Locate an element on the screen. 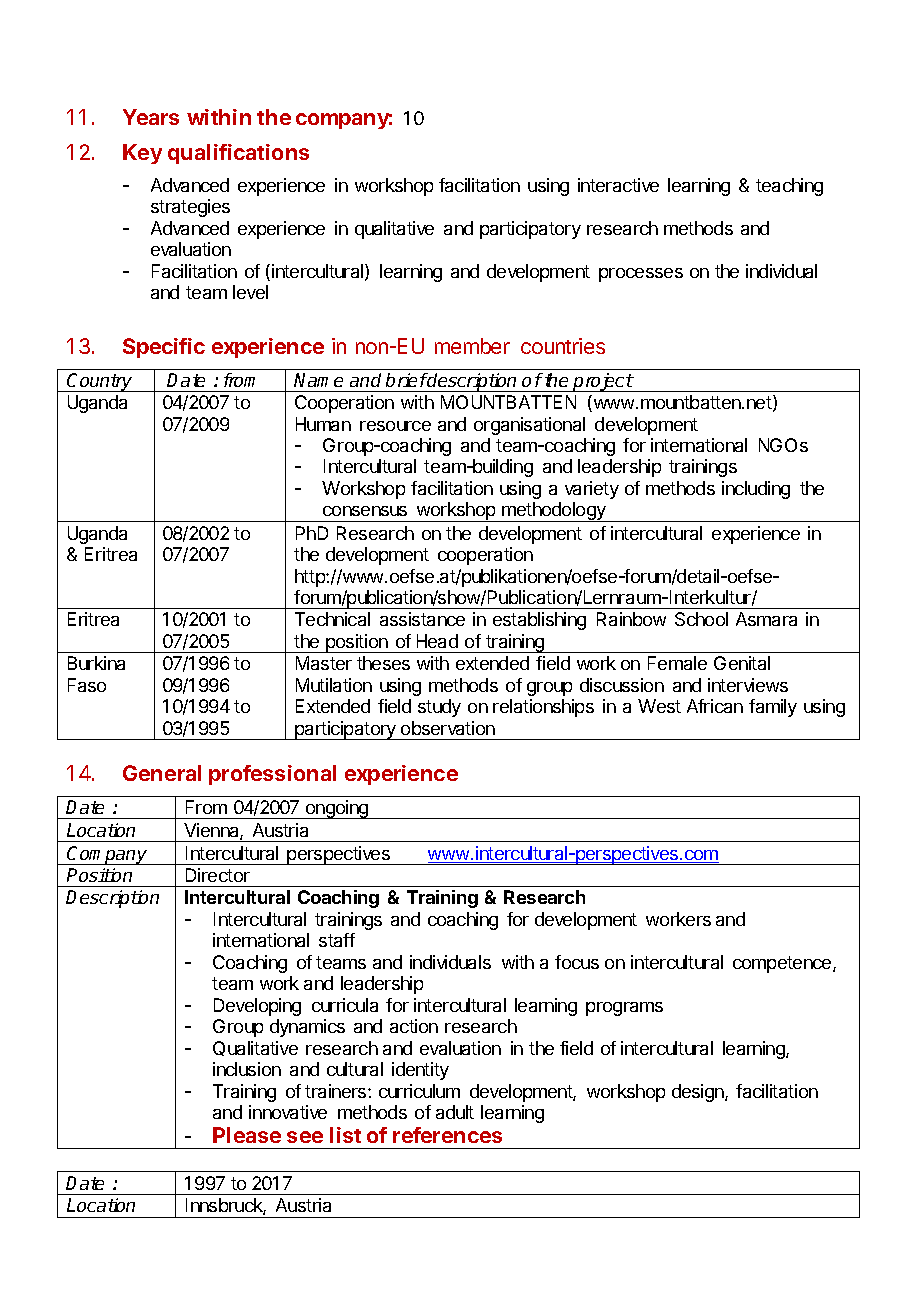 The width and height of the screenshot is (924, 1308). observation is located at coordinates (448, 728).
